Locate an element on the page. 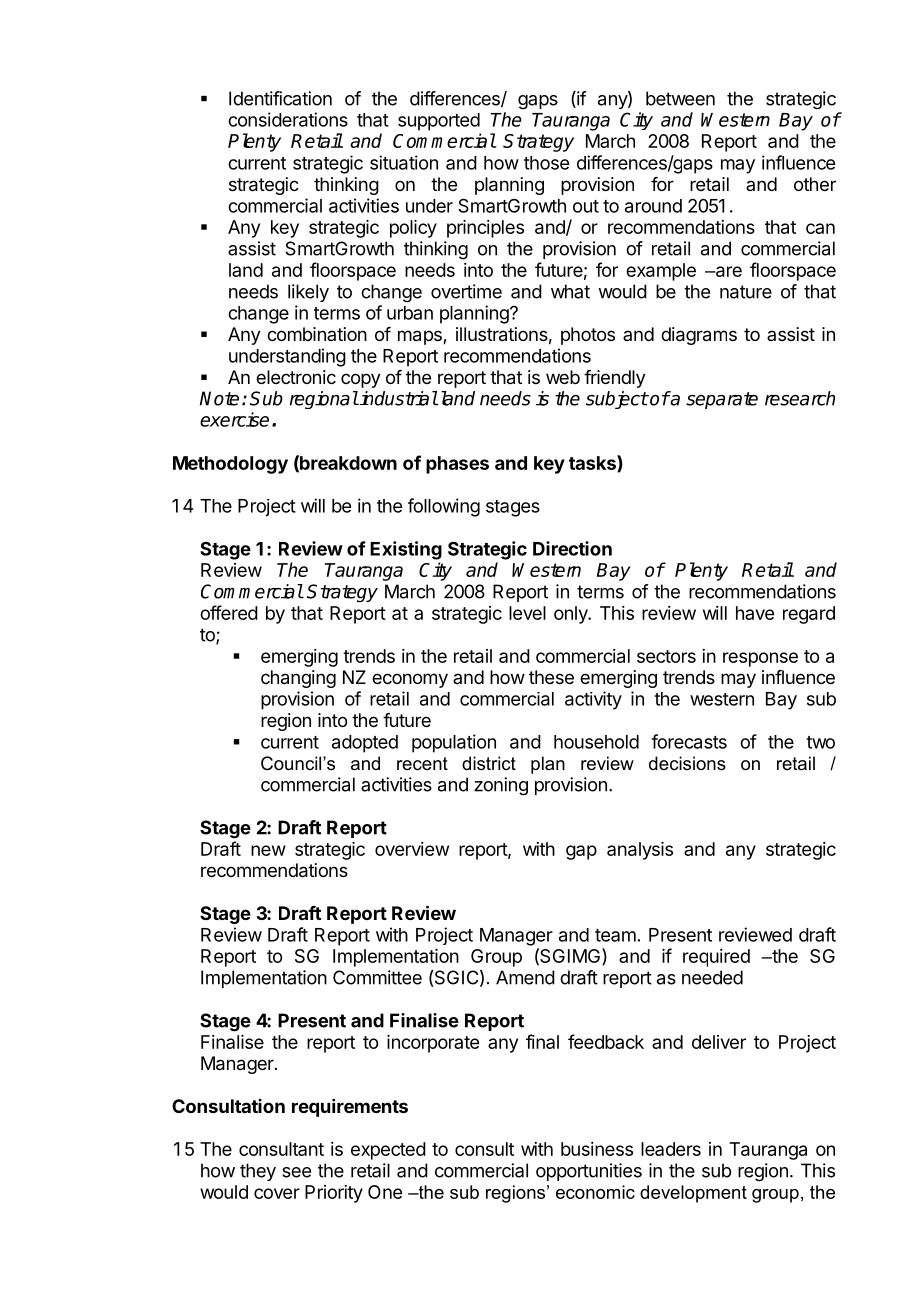 The image size is (924, 1308). considerations is located at coordinates (288, 119).
